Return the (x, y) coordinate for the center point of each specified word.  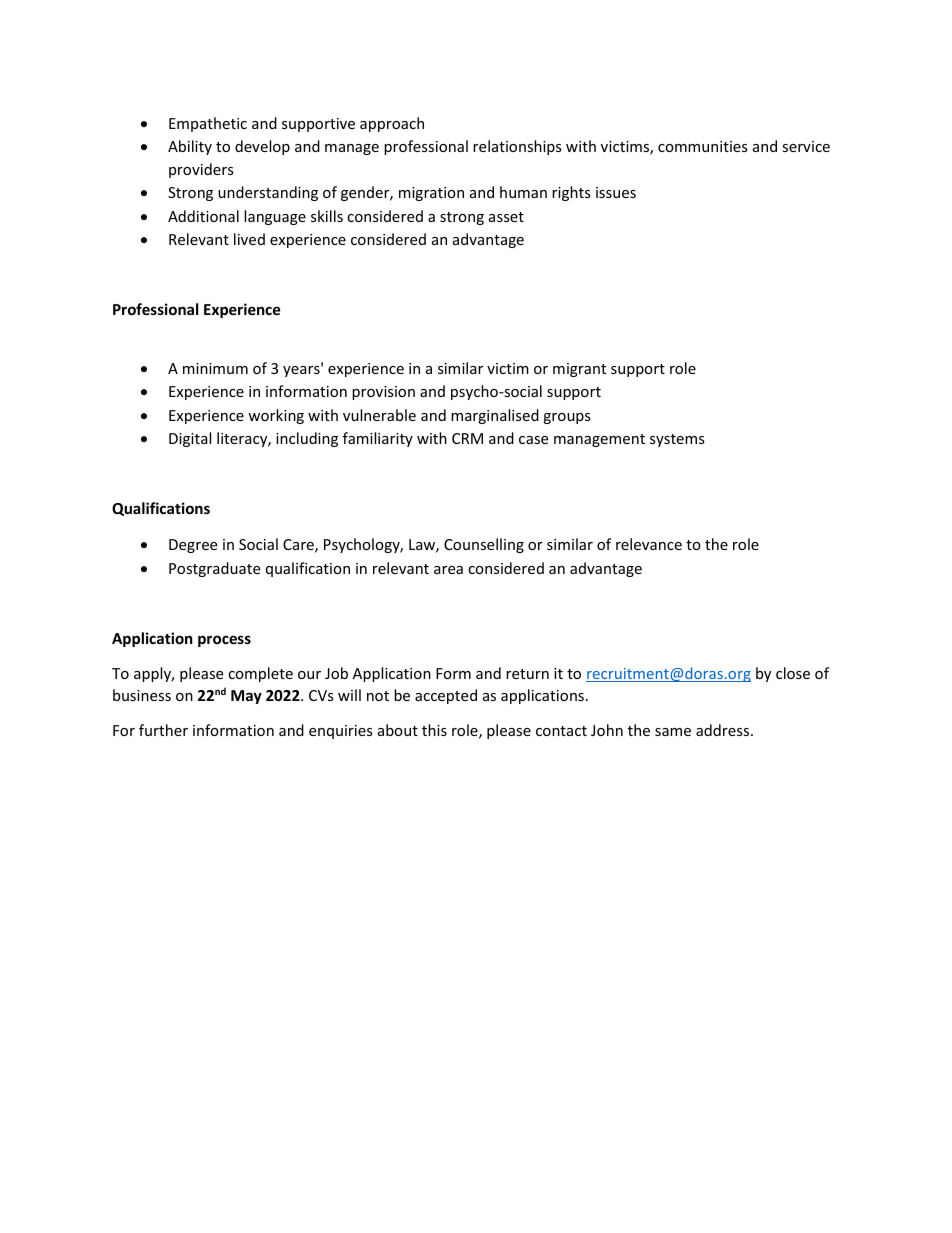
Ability (190, 147)
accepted (446, 696)
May (246, 697)
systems (677, 440)
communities (703, 146)
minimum (215, 368)
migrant (579, 370)
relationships (517, 147)
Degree (193, 546)
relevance (649, 544)
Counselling (484, 545)
